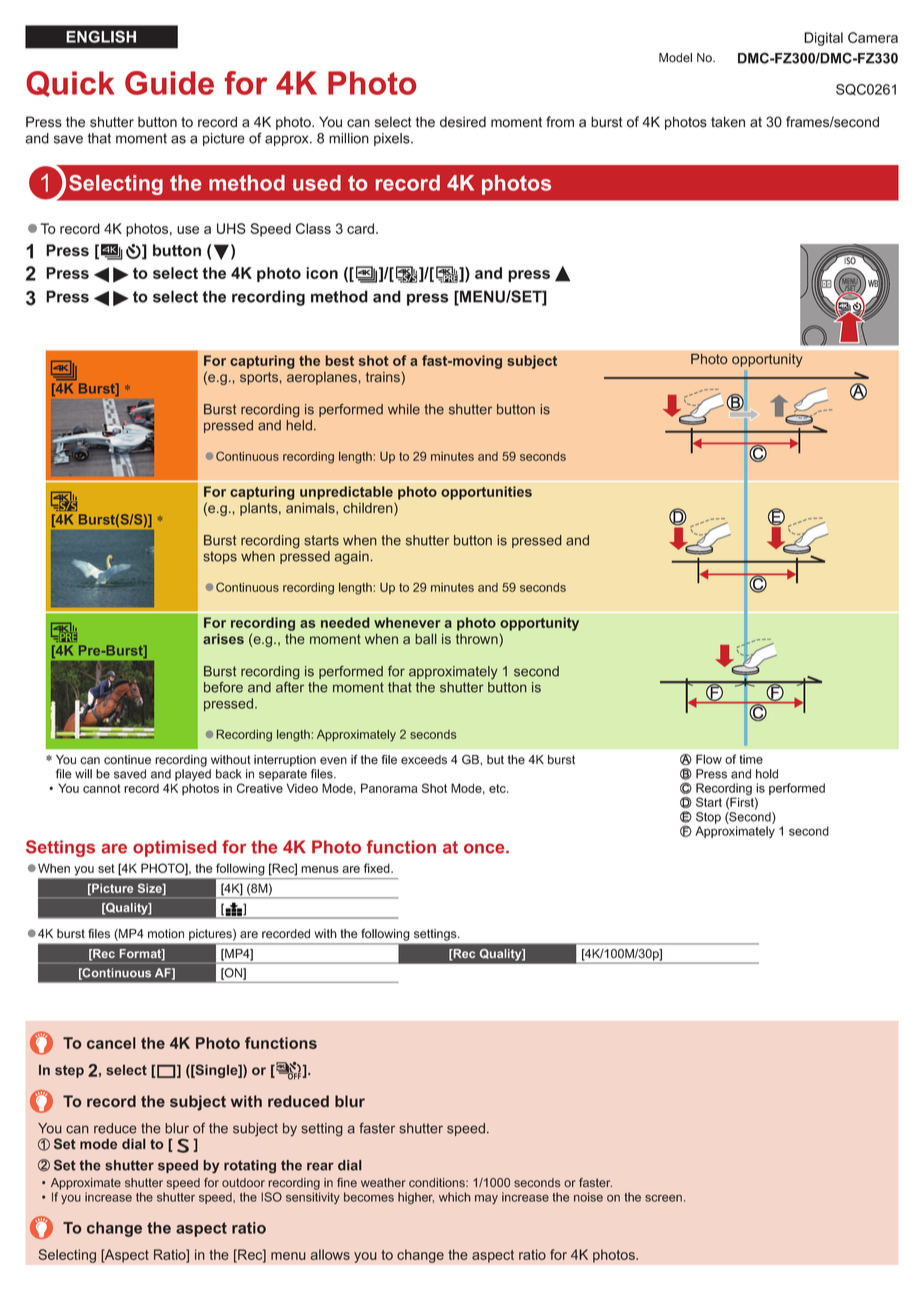 This screenshot has width=924, height=1305. I want to click on outdoor, so click(243, 1183).
